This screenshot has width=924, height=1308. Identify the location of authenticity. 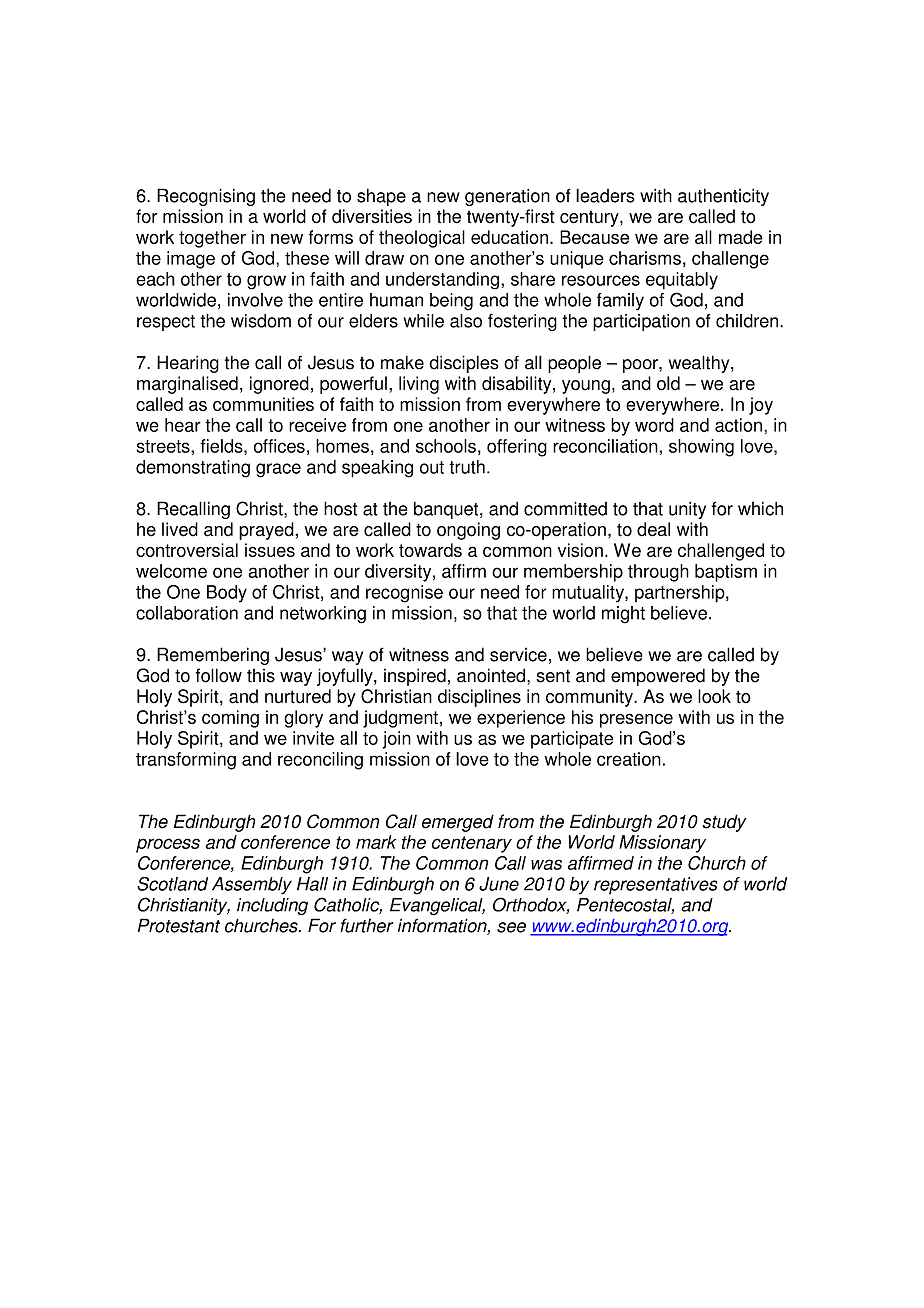
(723, 197).
